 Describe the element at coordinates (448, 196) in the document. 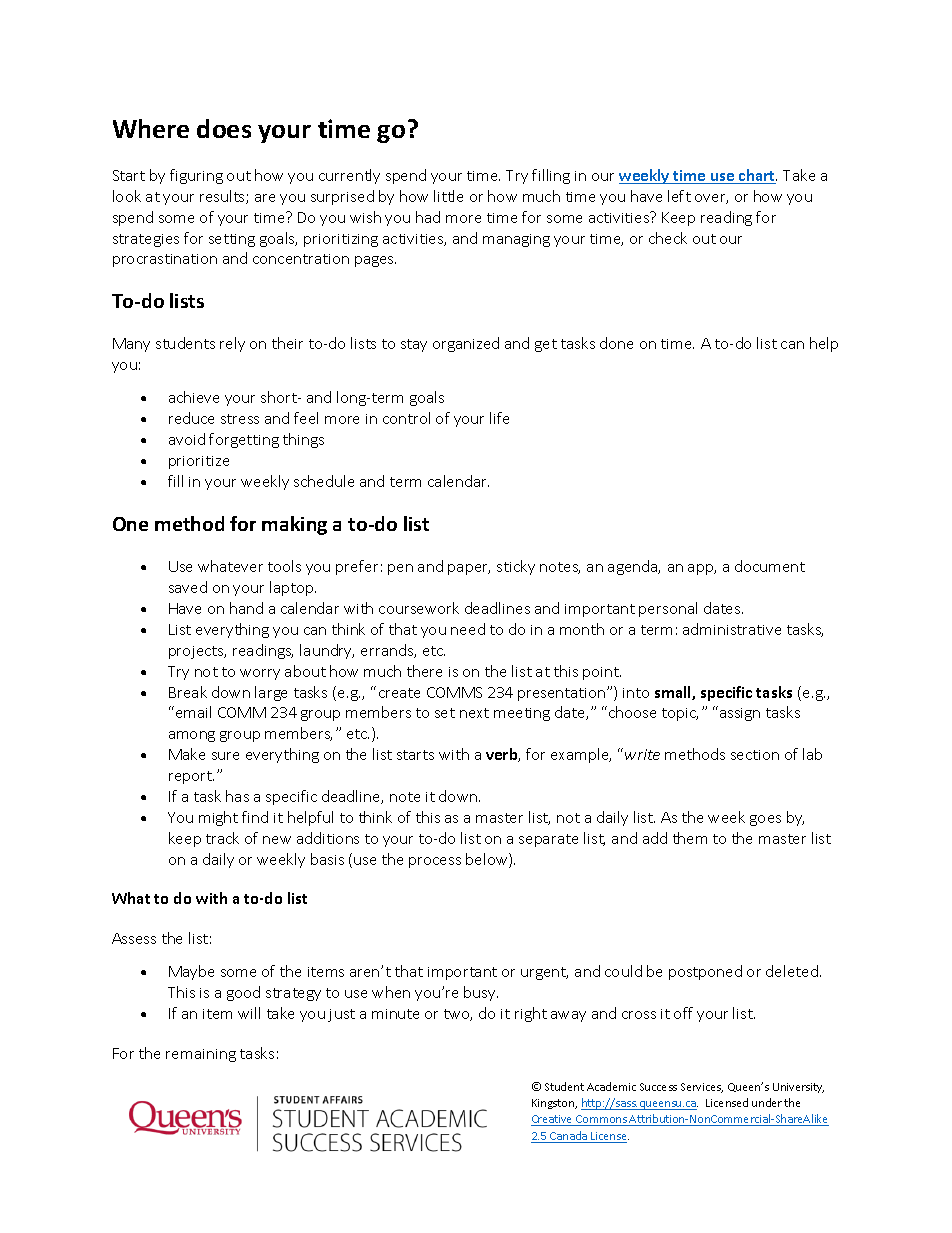

I see `little` at that location.
